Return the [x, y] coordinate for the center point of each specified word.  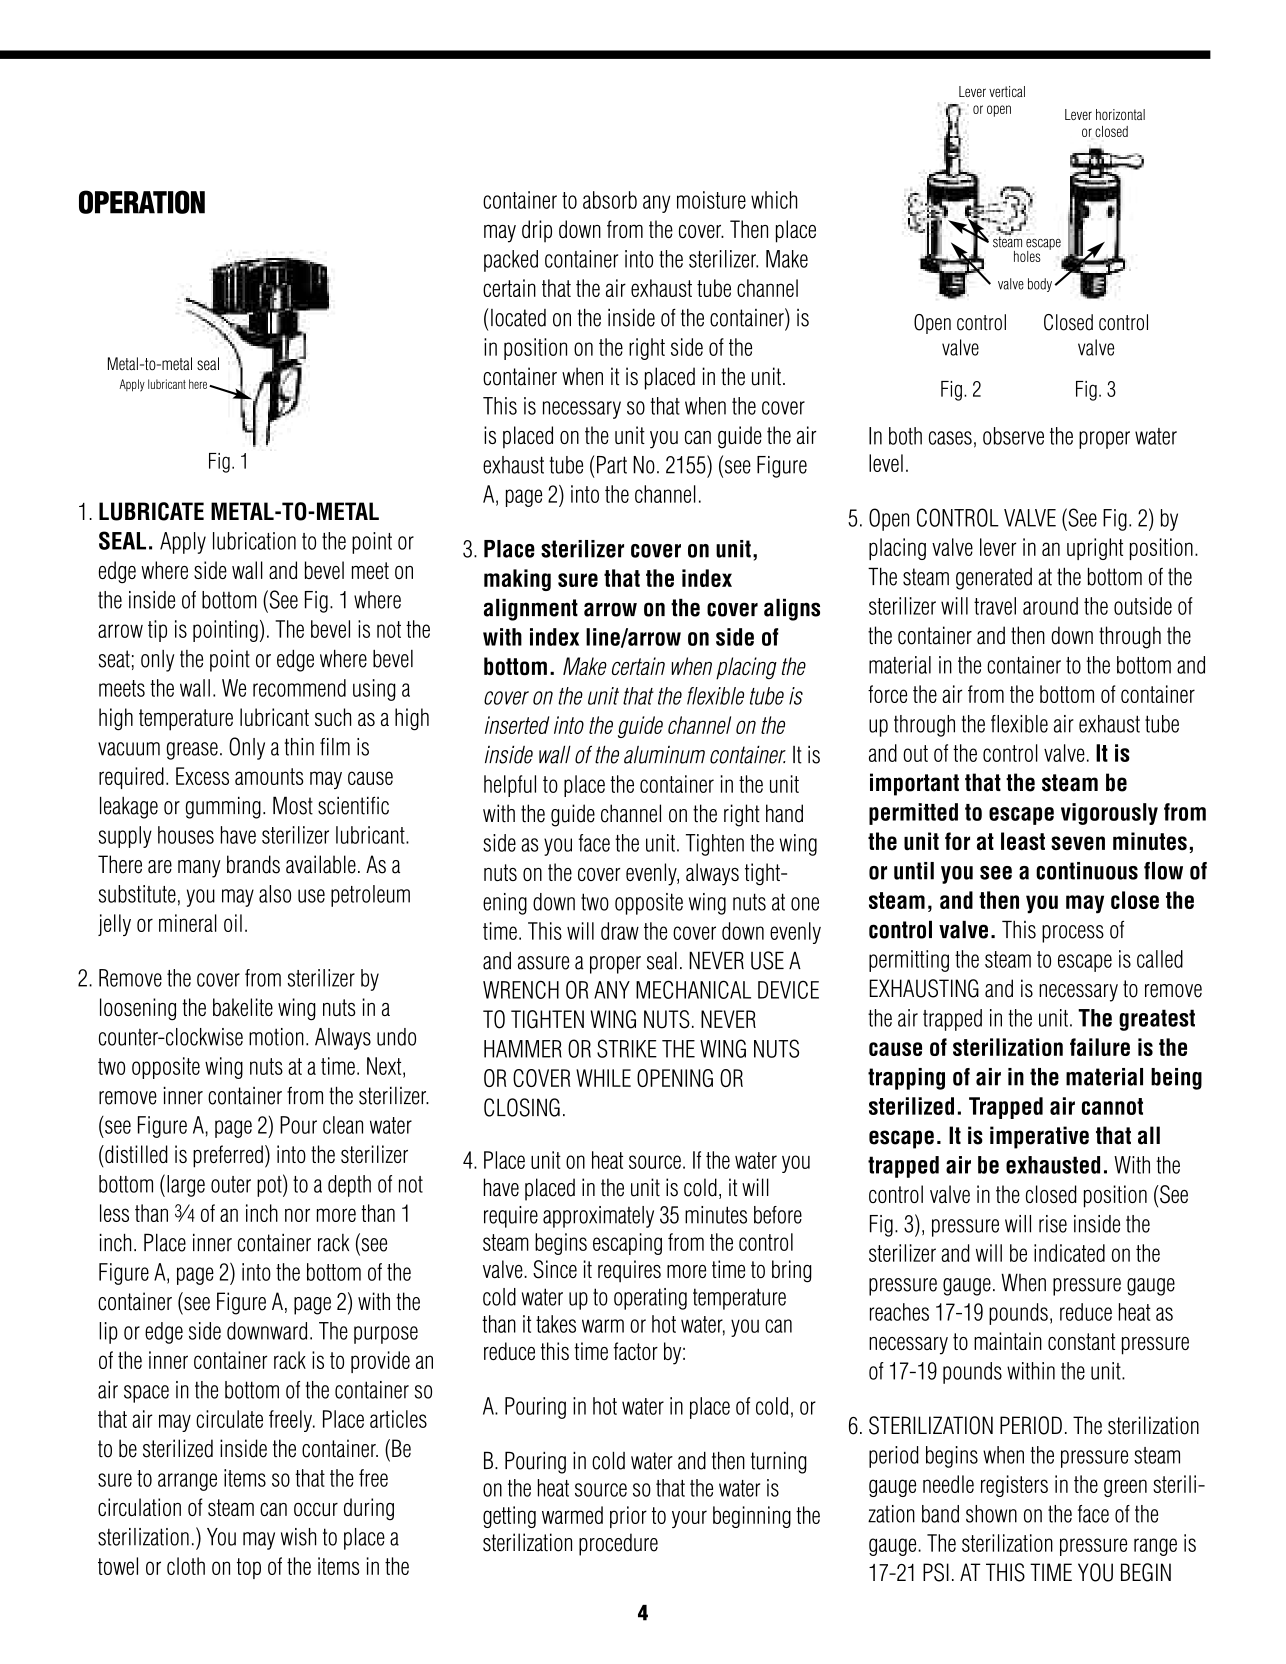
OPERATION [142, 202]
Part [612, 465]
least [1023, 841]
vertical [1007, 91]
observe [1013, 436]
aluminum [664, 755]
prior [628, 1517]
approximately [598, 1217]
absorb [610, 200]
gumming [223, 807]
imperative [1039, 1137]
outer [231, 1184]
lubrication [254, 541]
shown [991, 1514]
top [249, 1568]
